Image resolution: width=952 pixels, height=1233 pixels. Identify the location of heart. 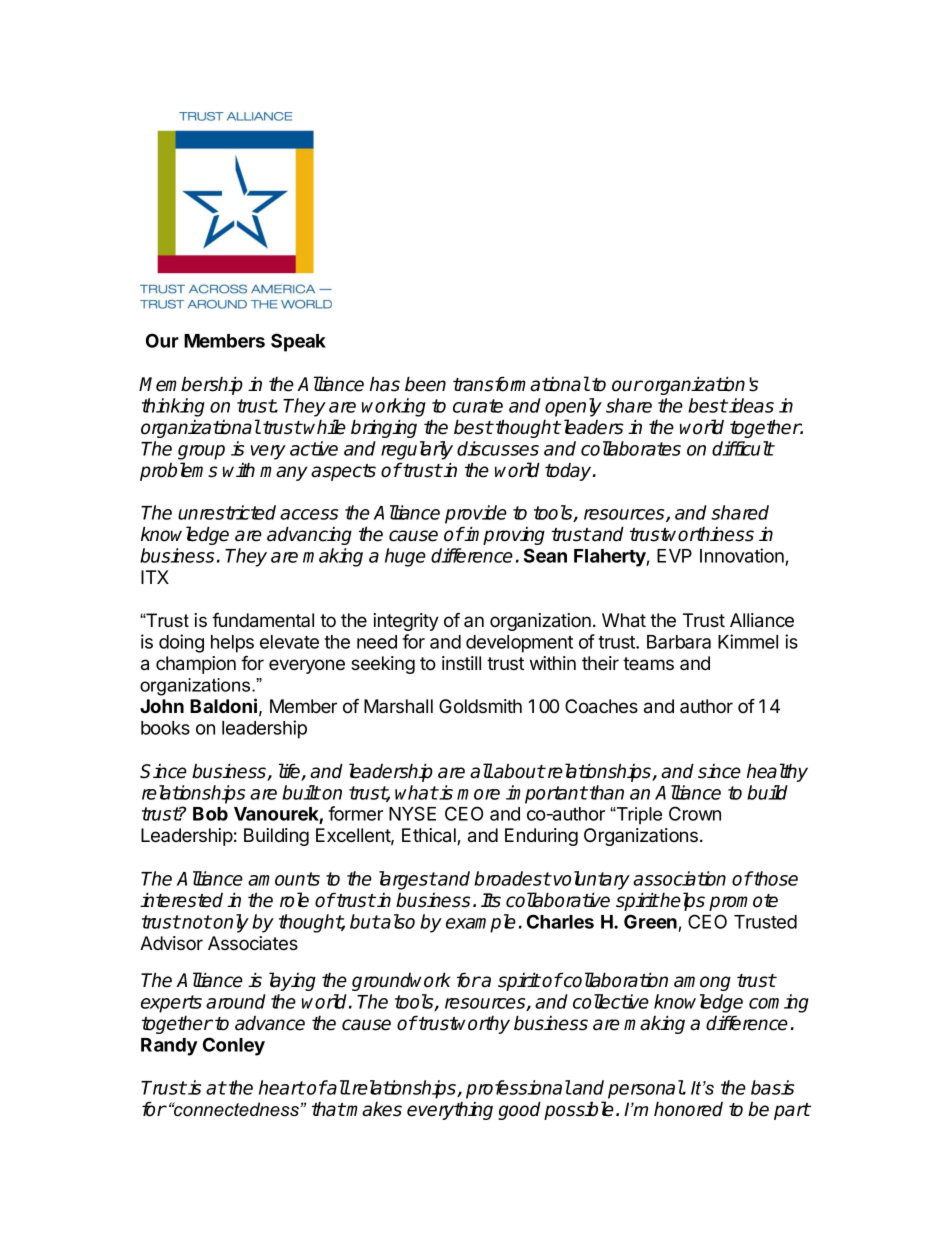
(282, 1087).
